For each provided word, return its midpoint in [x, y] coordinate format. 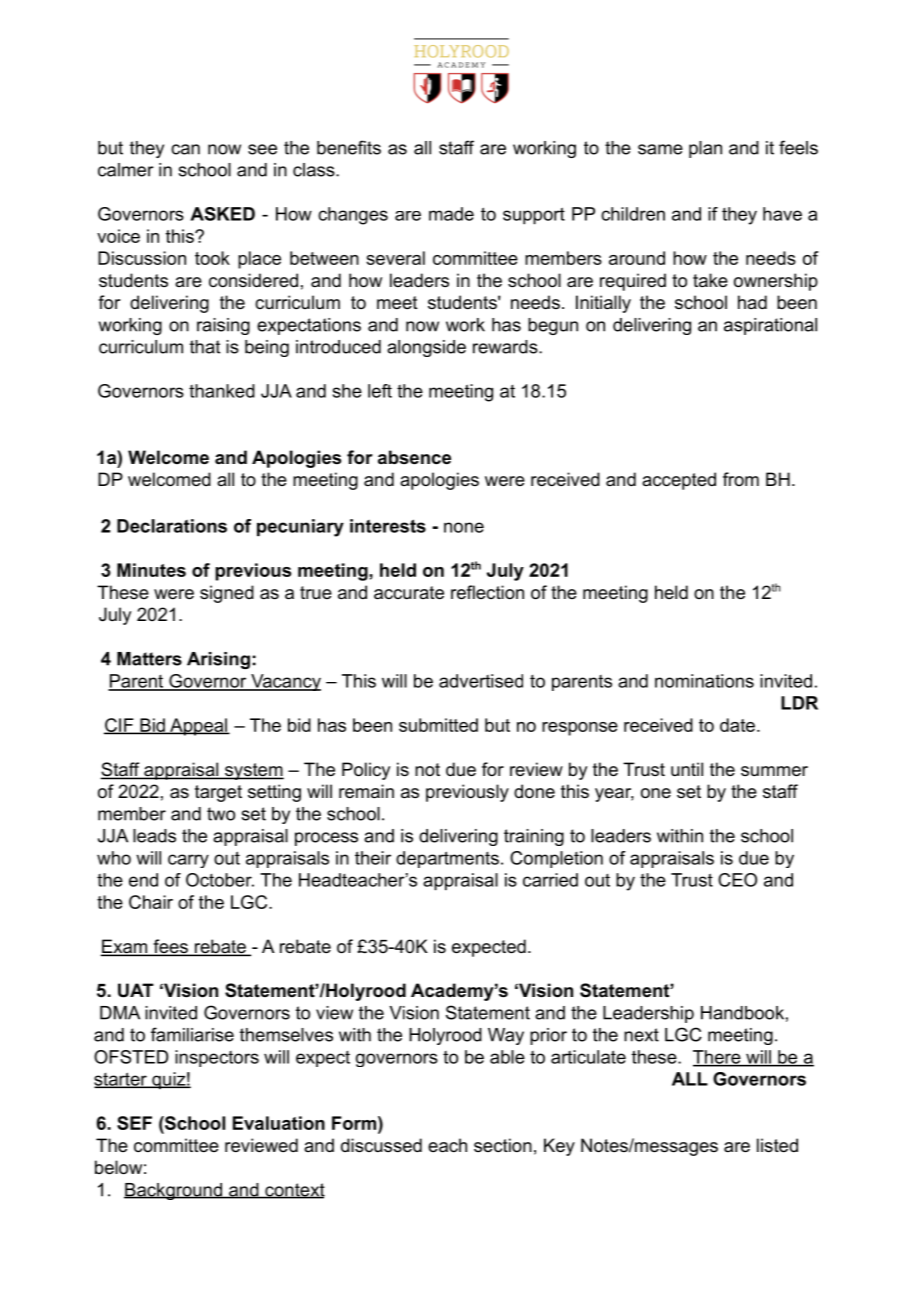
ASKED [222, 214]
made [451, 214]
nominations [704, 681]
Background [174, 1191]
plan [705, 149]
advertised [481, 681]
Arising [218, 660]
